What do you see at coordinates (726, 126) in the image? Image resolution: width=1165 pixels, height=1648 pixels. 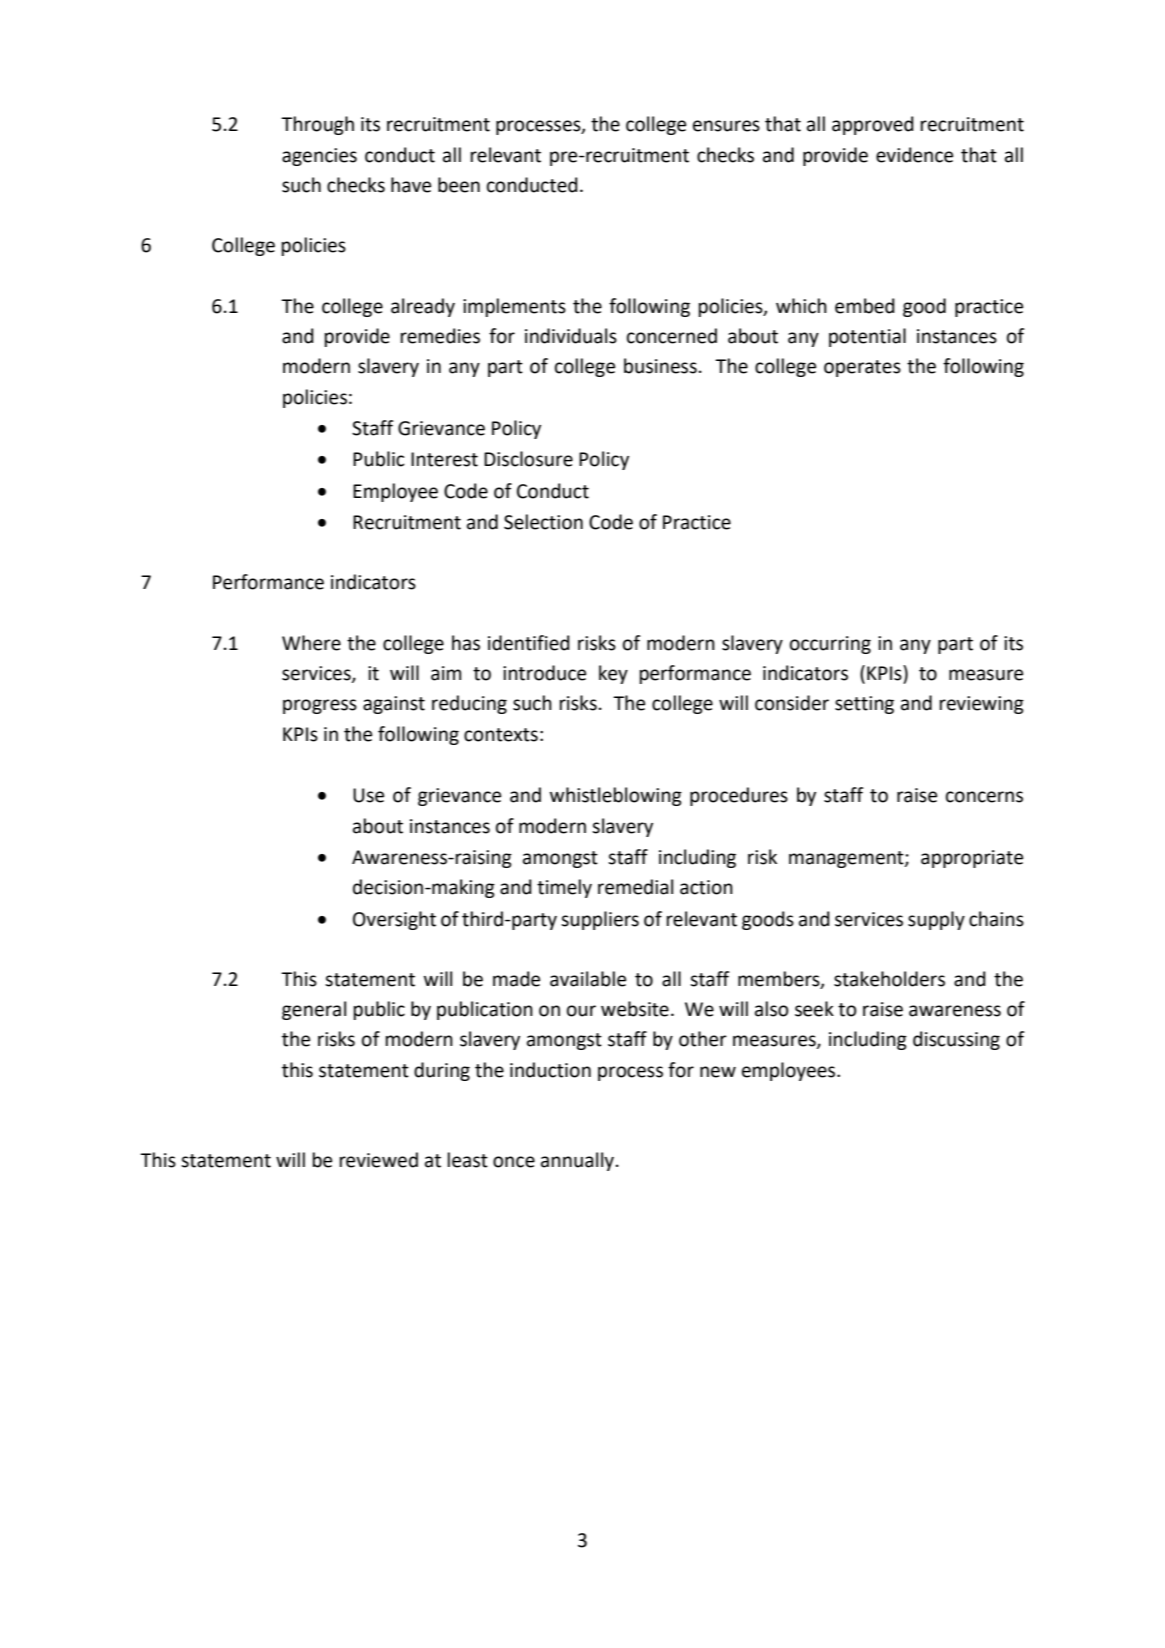 I see `ensures` at bounding box center [726, 126].
